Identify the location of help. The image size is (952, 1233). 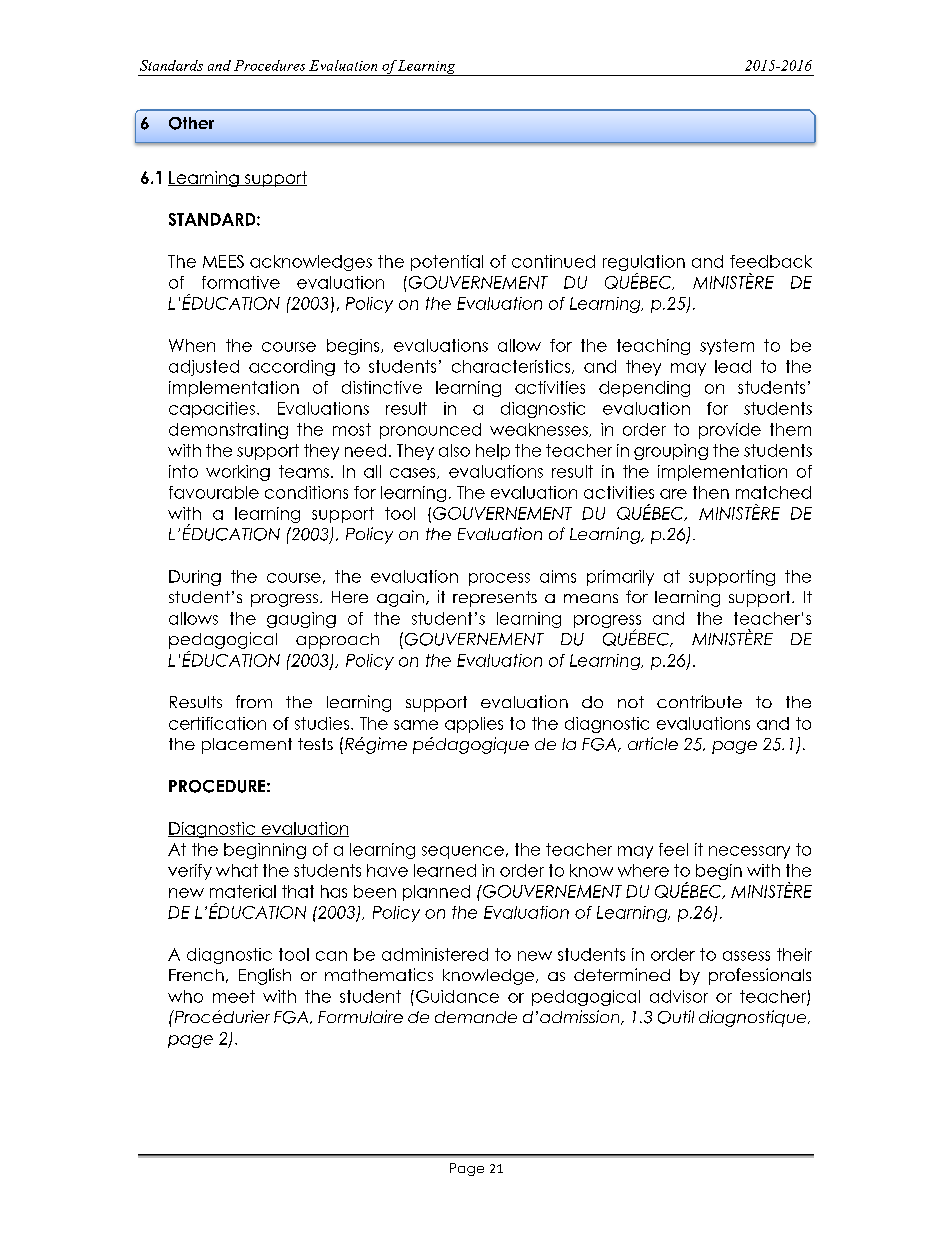
(493, 452).
